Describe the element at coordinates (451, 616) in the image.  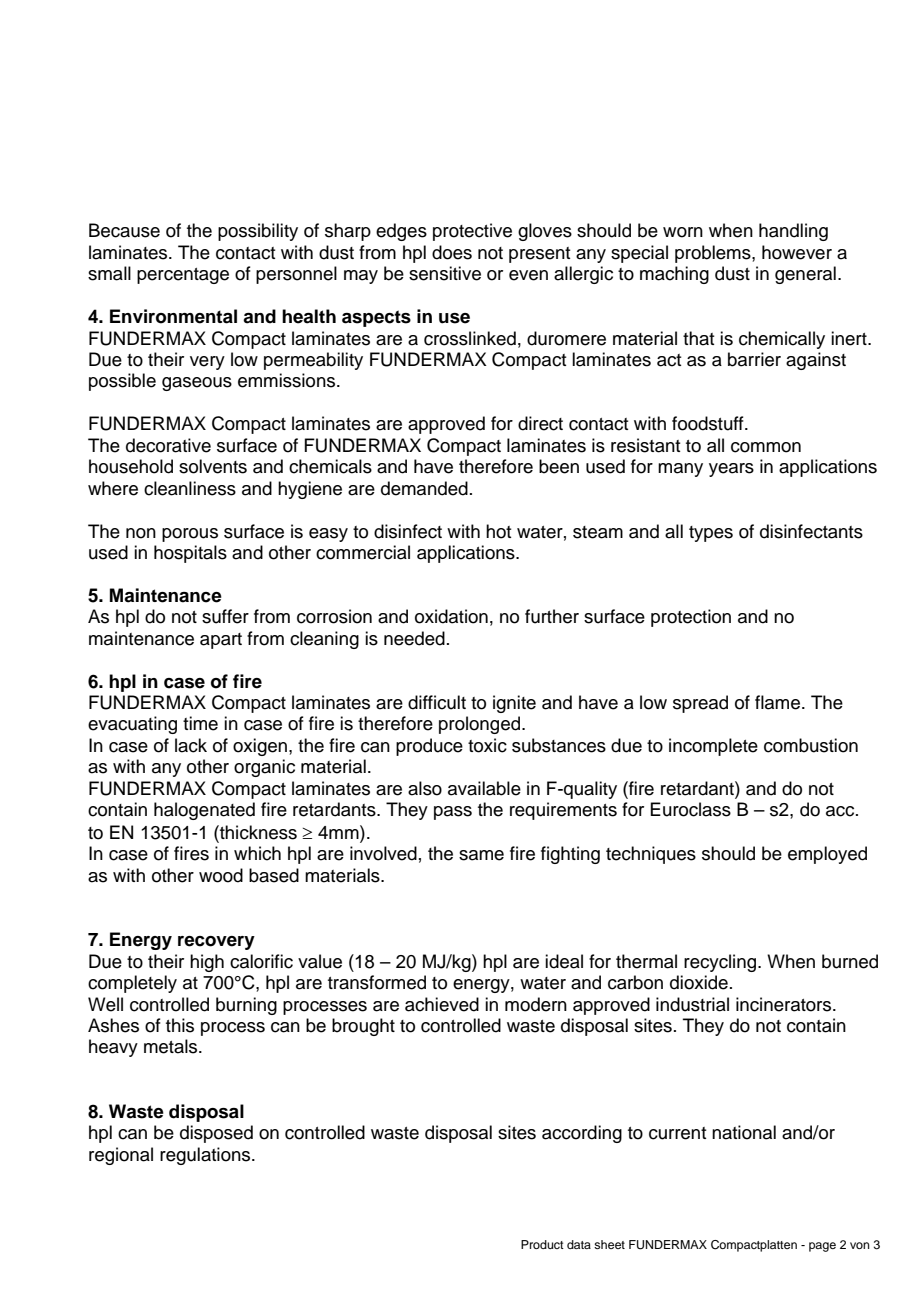
I see `oxidation` at that location.
